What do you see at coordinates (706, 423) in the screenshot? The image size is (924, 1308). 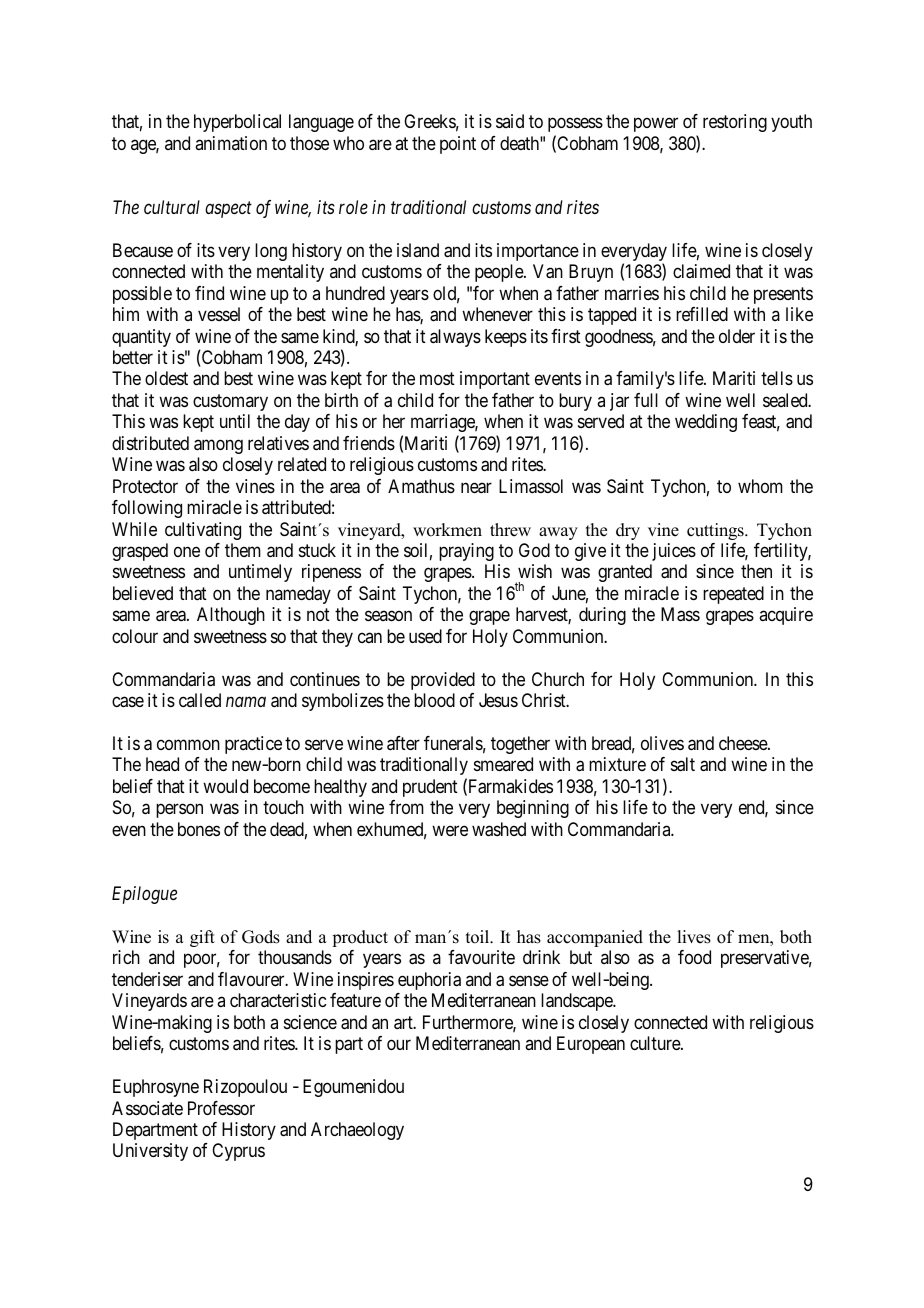 I see `wedding` at bounding box center [706, 423].
